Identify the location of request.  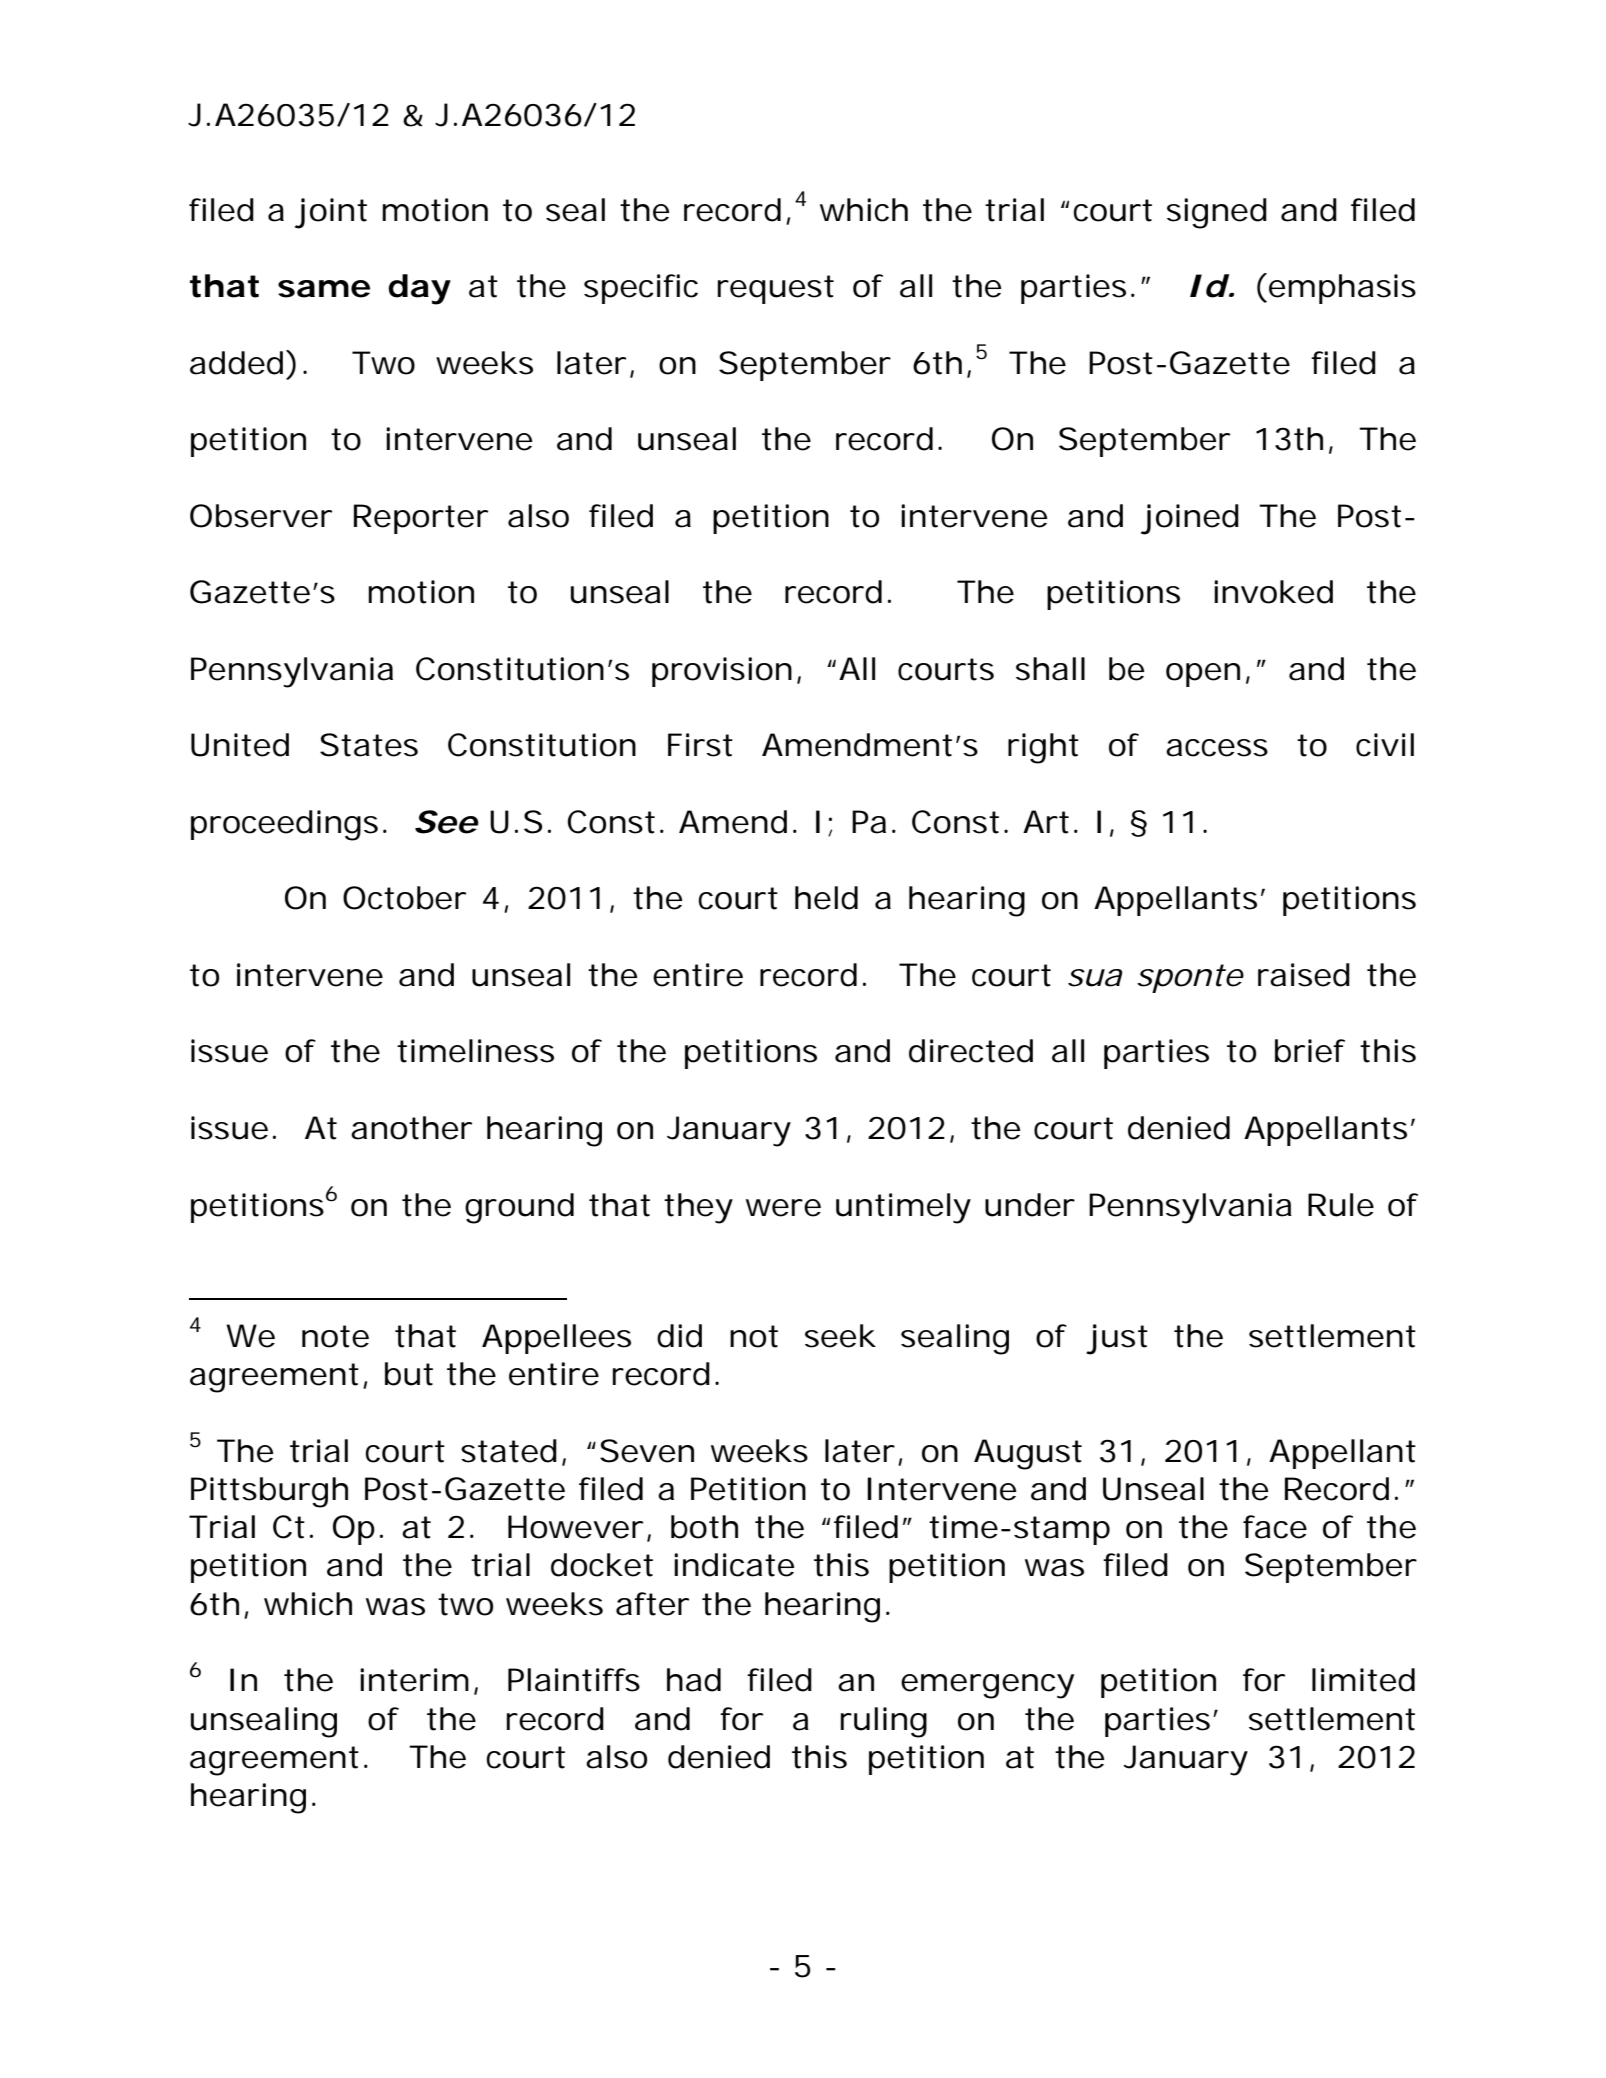
(776, 289).
